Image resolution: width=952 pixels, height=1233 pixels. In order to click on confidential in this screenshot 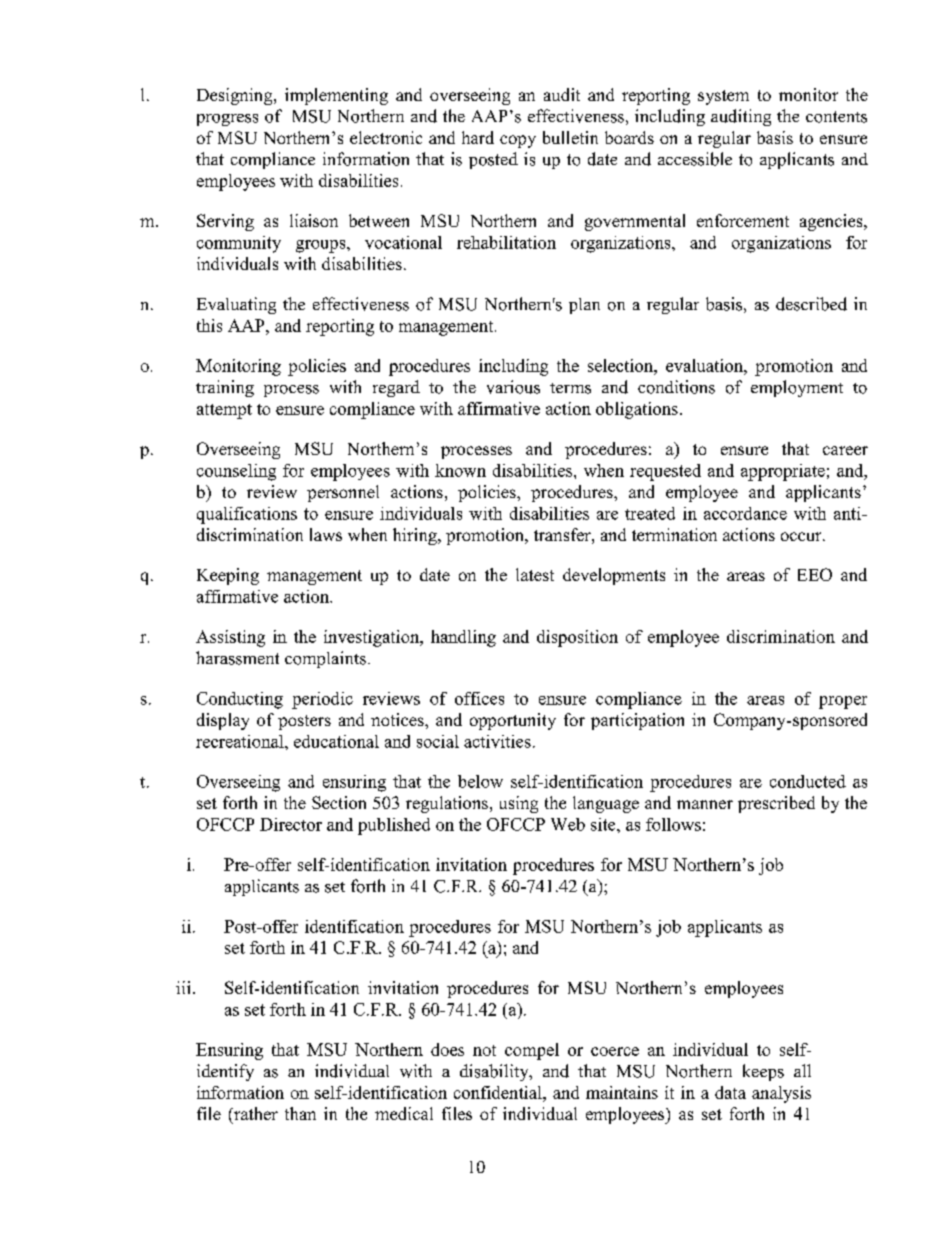, I will do `click(499, 1092)`.
